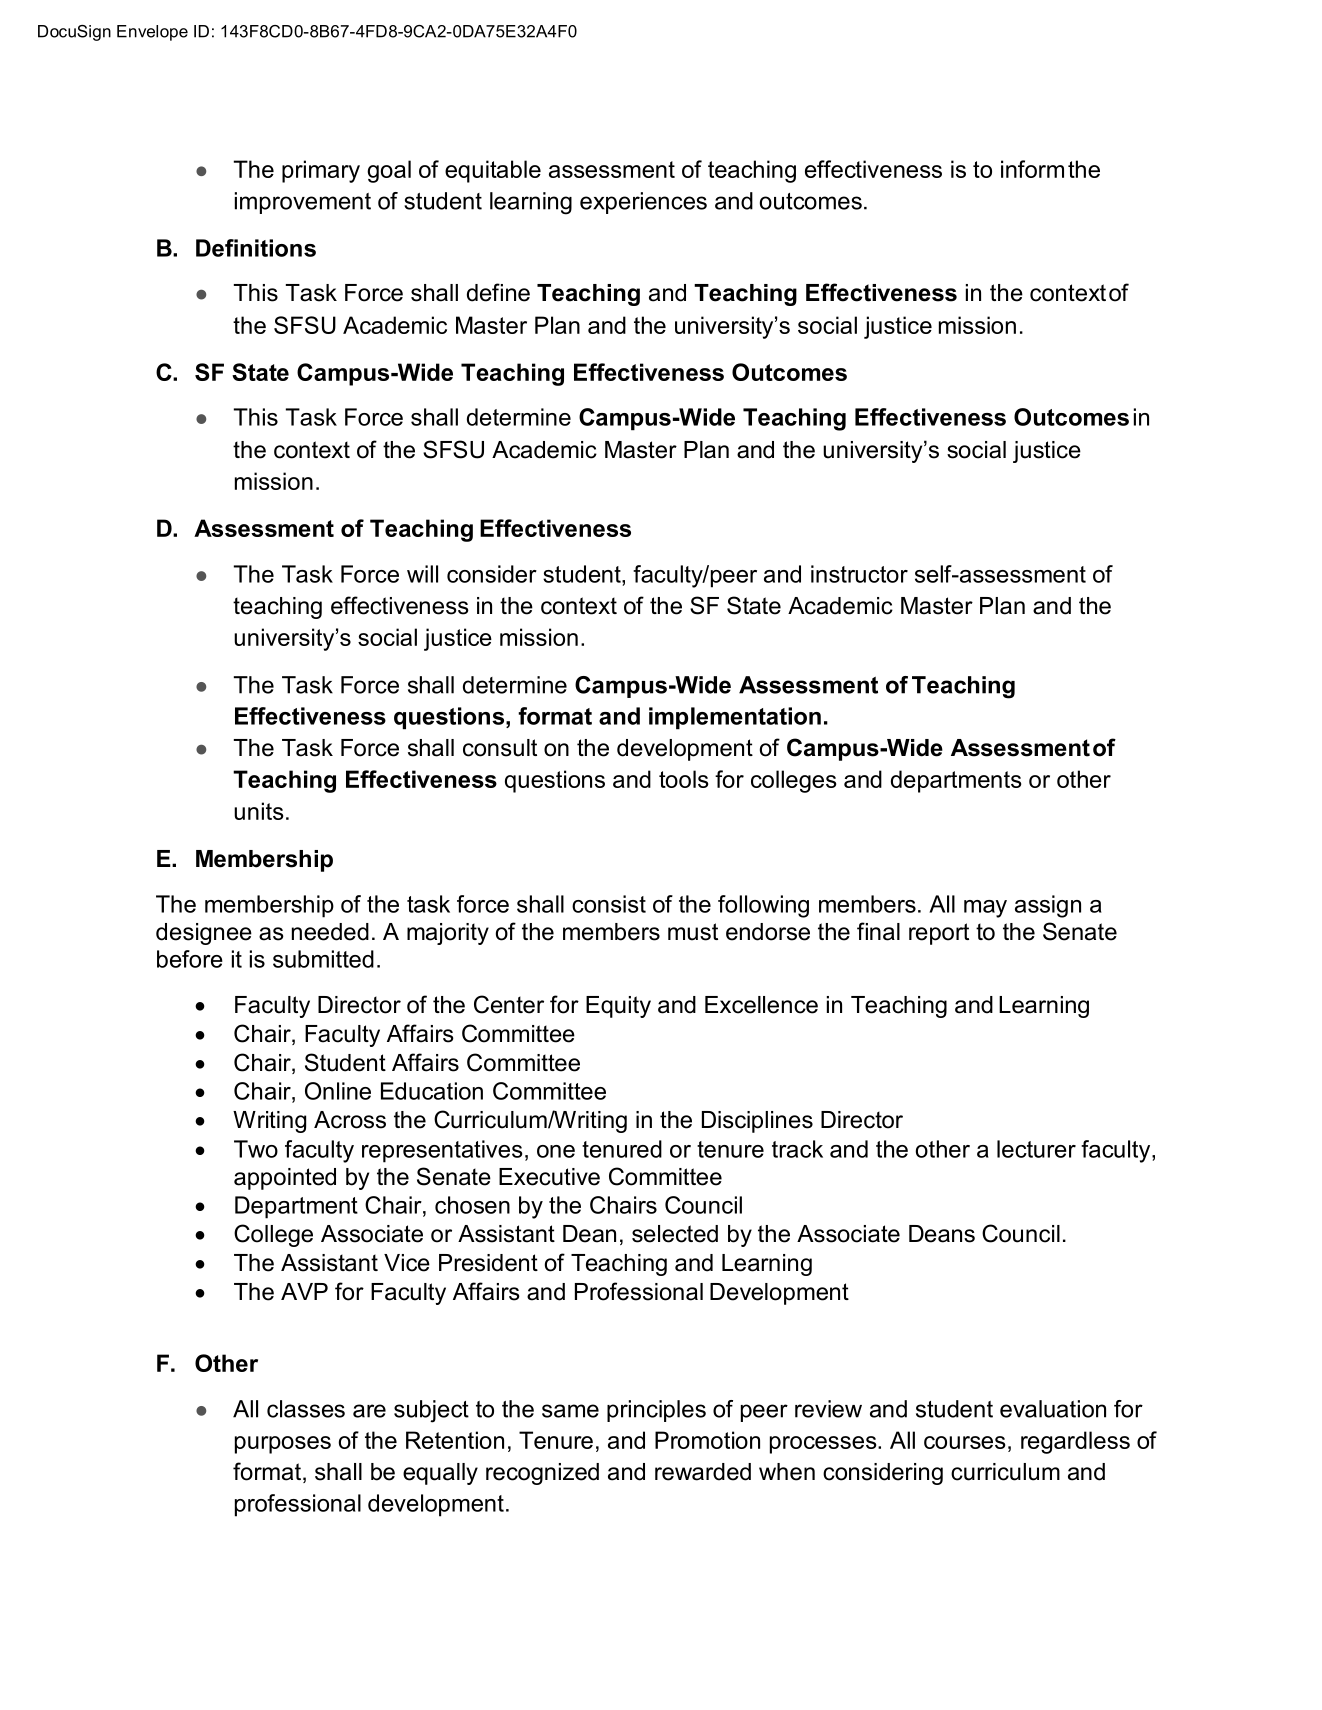 The width and height of the screenshot is (1322, 1710). Describe the element at coordinates (985, 909) in the screenshot. I see `may` at that location.
